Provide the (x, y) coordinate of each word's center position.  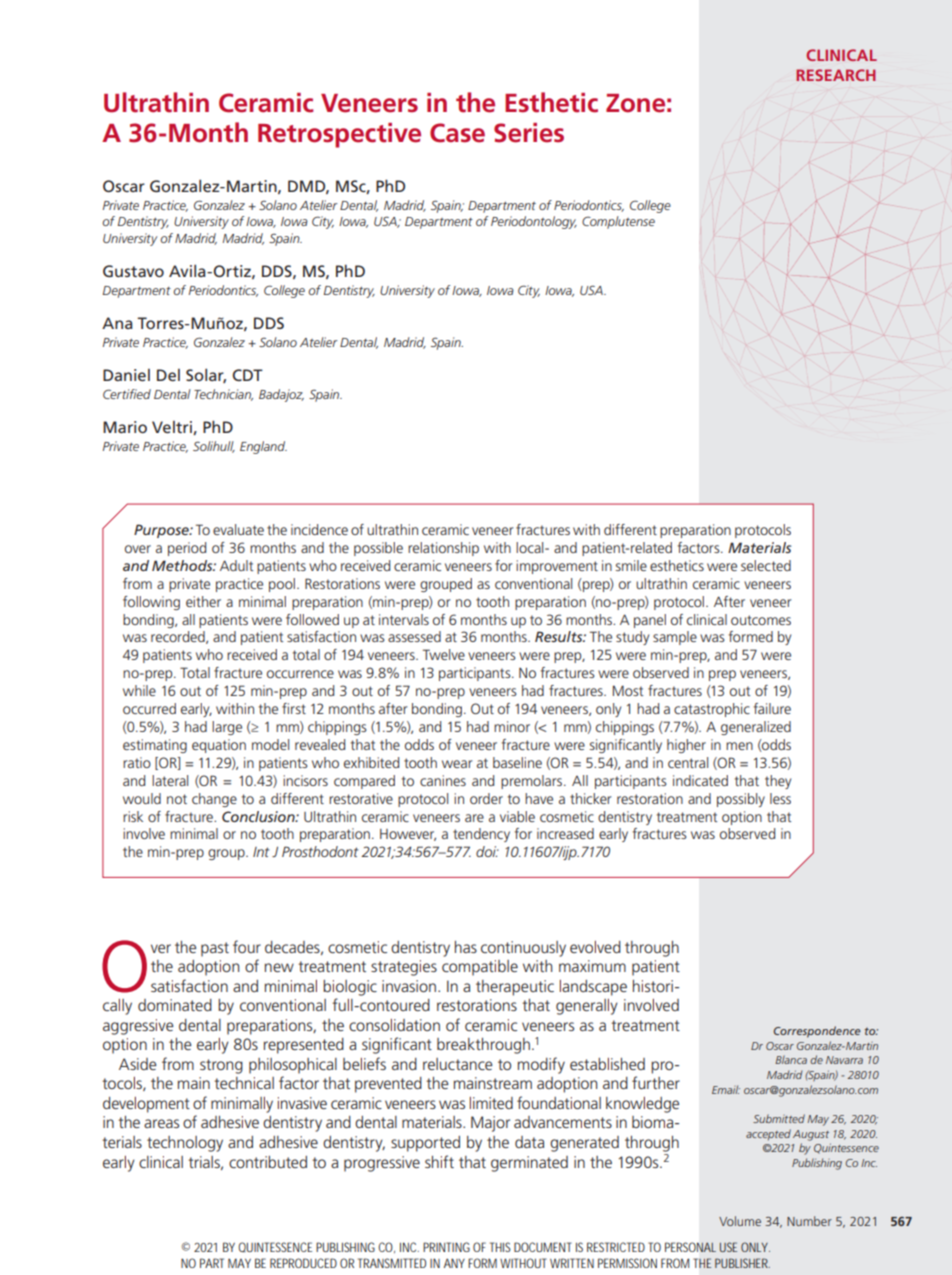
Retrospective (339, 135)
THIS (500, 1247)
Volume (740, 1221)
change (214, 800)
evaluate (238, 529)
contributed (268, 1162)
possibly (741, 800)
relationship (443, 549)
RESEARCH (836, 75)
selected (766, 565)
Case (457, 133)
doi (487, 851)
